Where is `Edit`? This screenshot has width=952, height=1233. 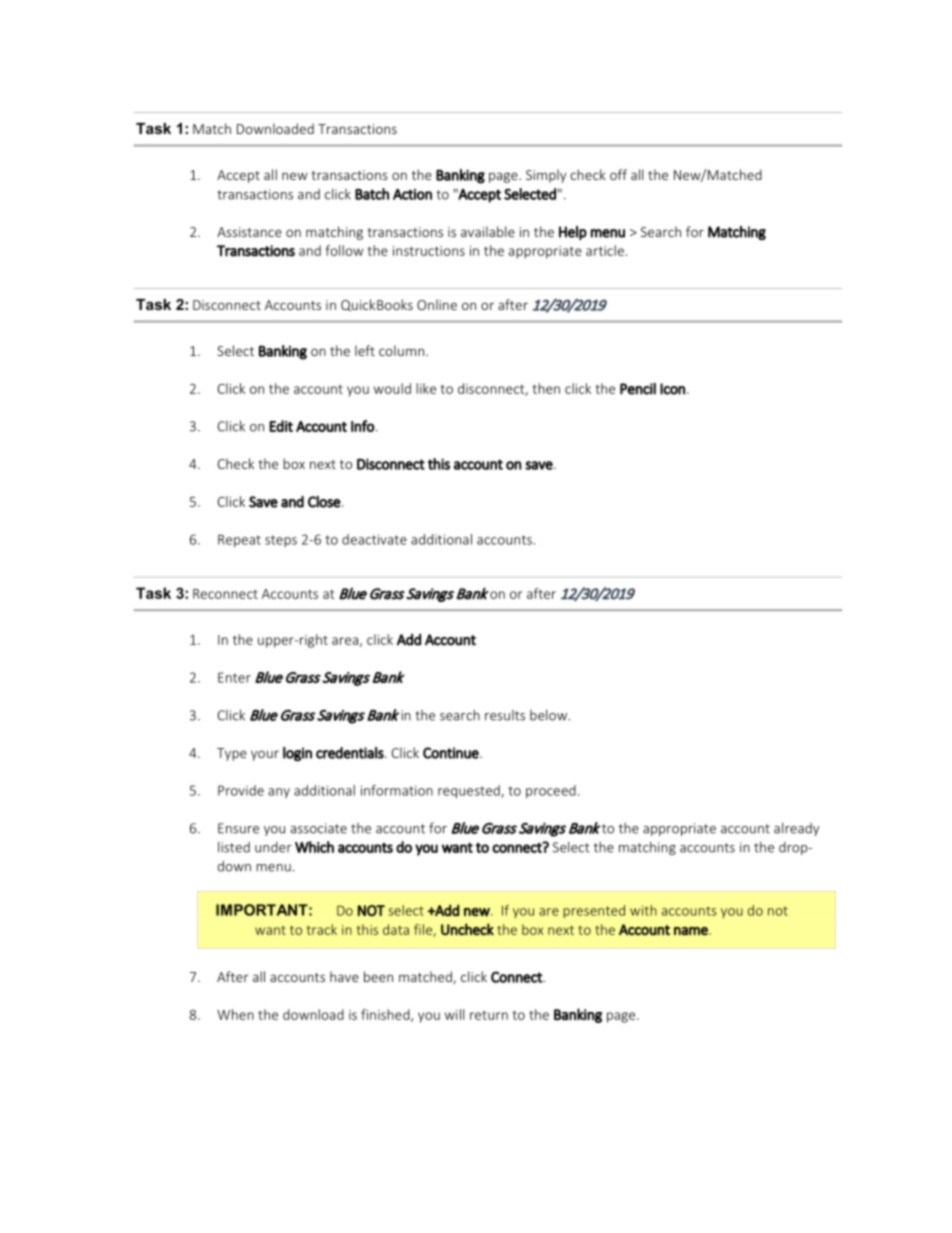 Edit is located at coordinates (281, 426).
